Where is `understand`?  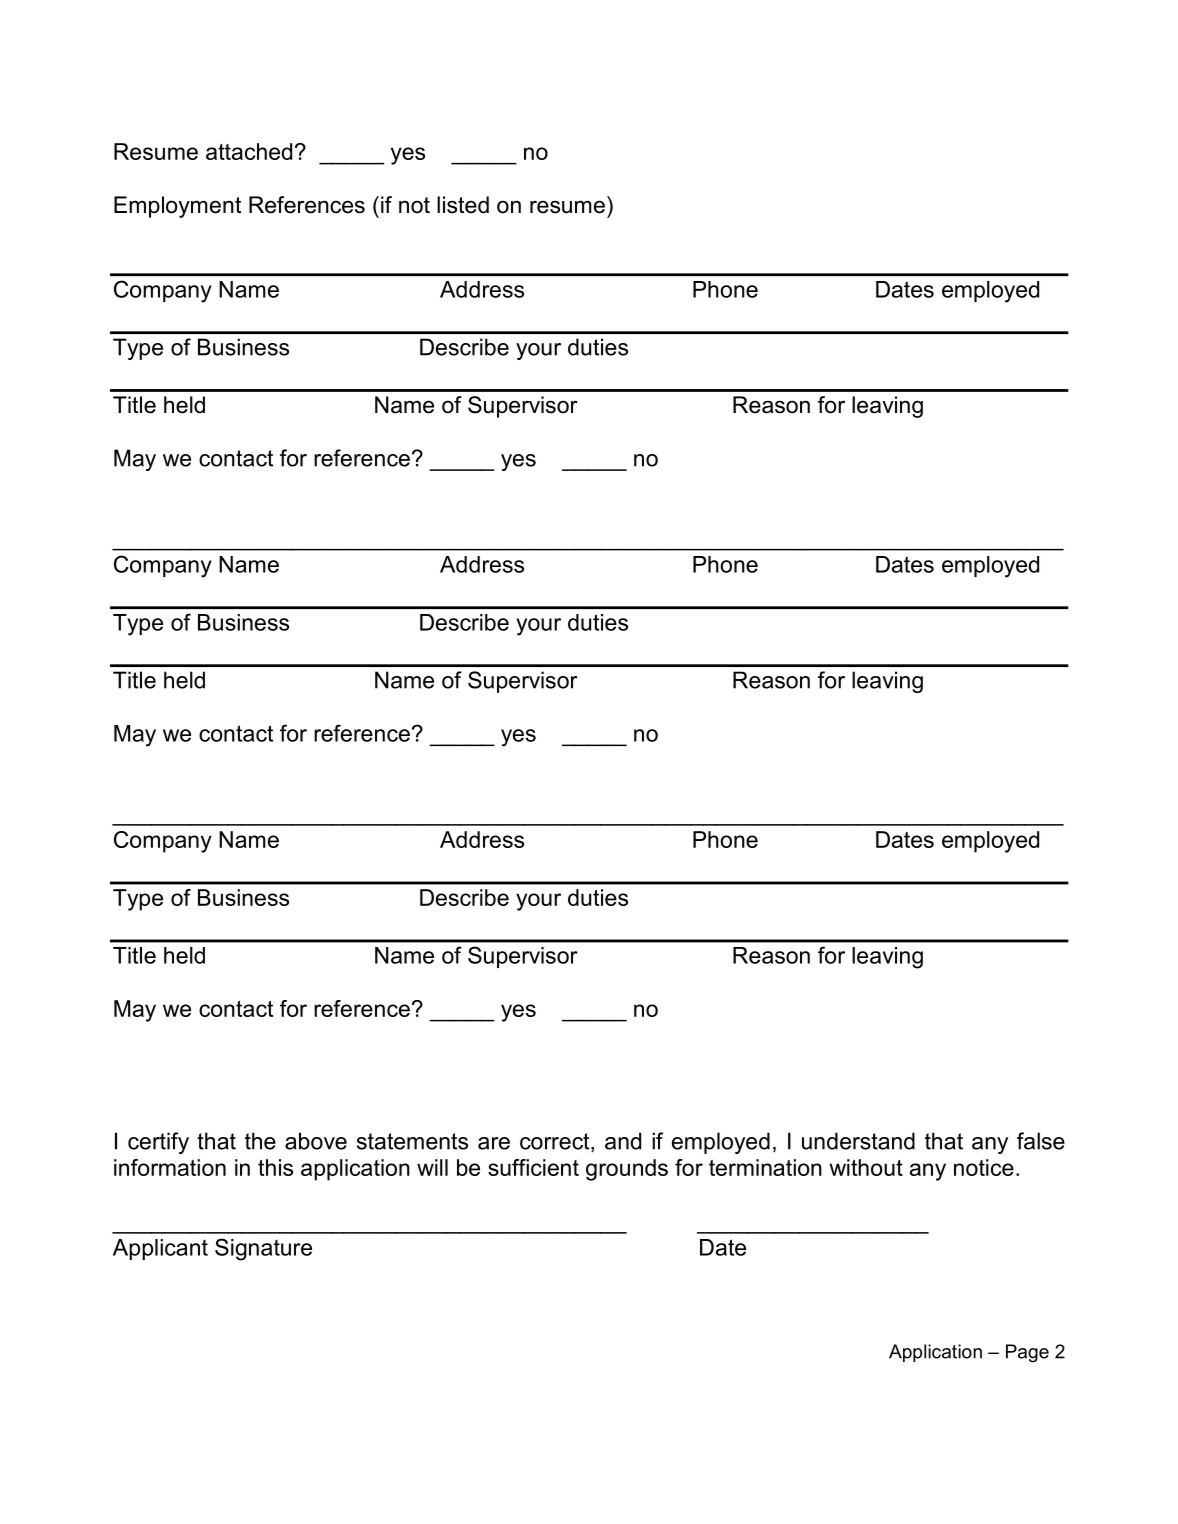 understand is located at coordinates (858, 1141).
